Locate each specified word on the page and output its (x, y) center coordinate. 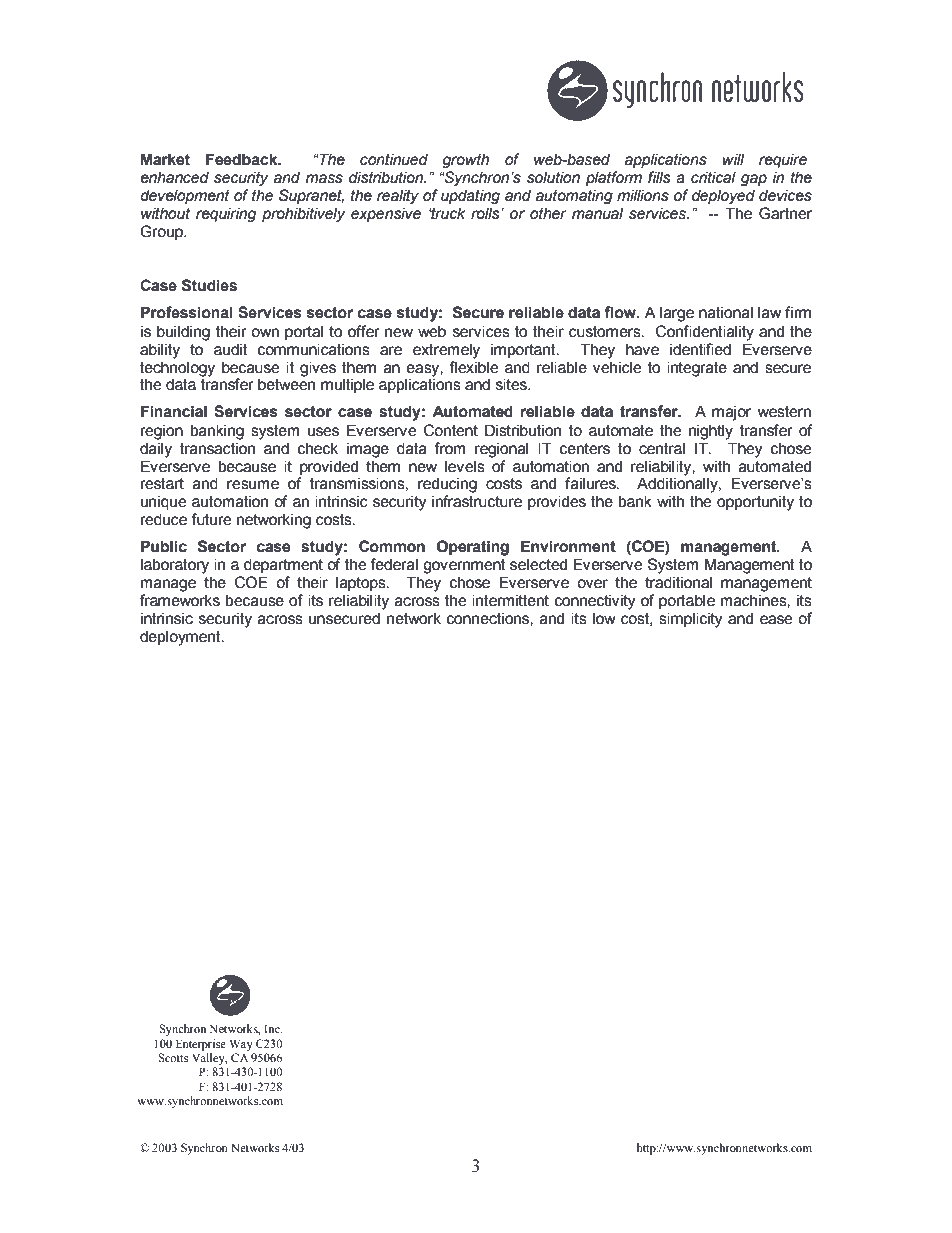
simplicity (691, 620)
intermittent (510, 600)
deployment (181, 638)
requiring (226, 214)
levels (465, 466)
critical (713, 177)
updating (470, 196)
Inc (273, 1028)
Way (241, 1045)
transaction (217, 448)
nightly (711, 432)
